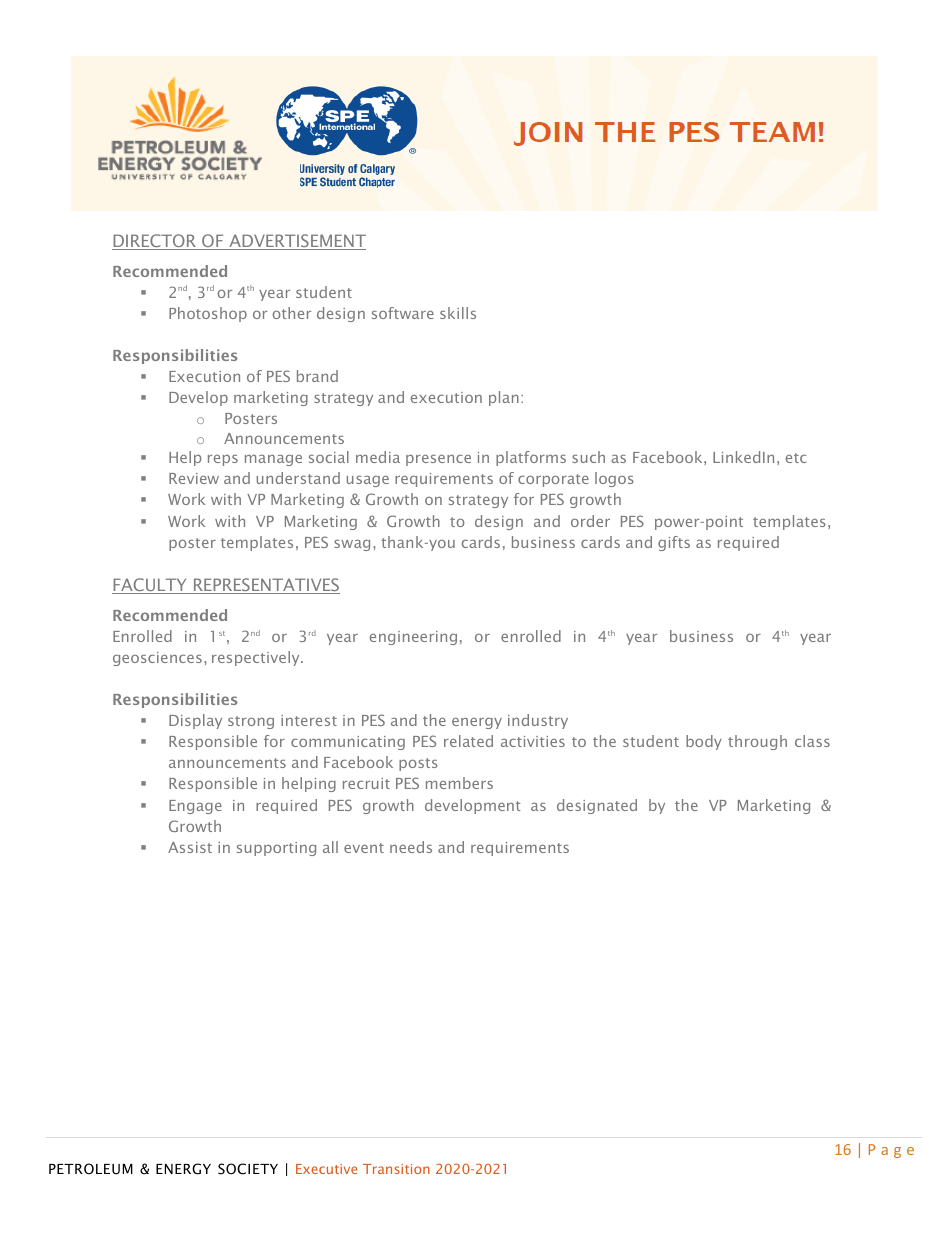  What do you see at coordinates (757, 742) in the document?
I see `through` at bounding box center [757, 742].
